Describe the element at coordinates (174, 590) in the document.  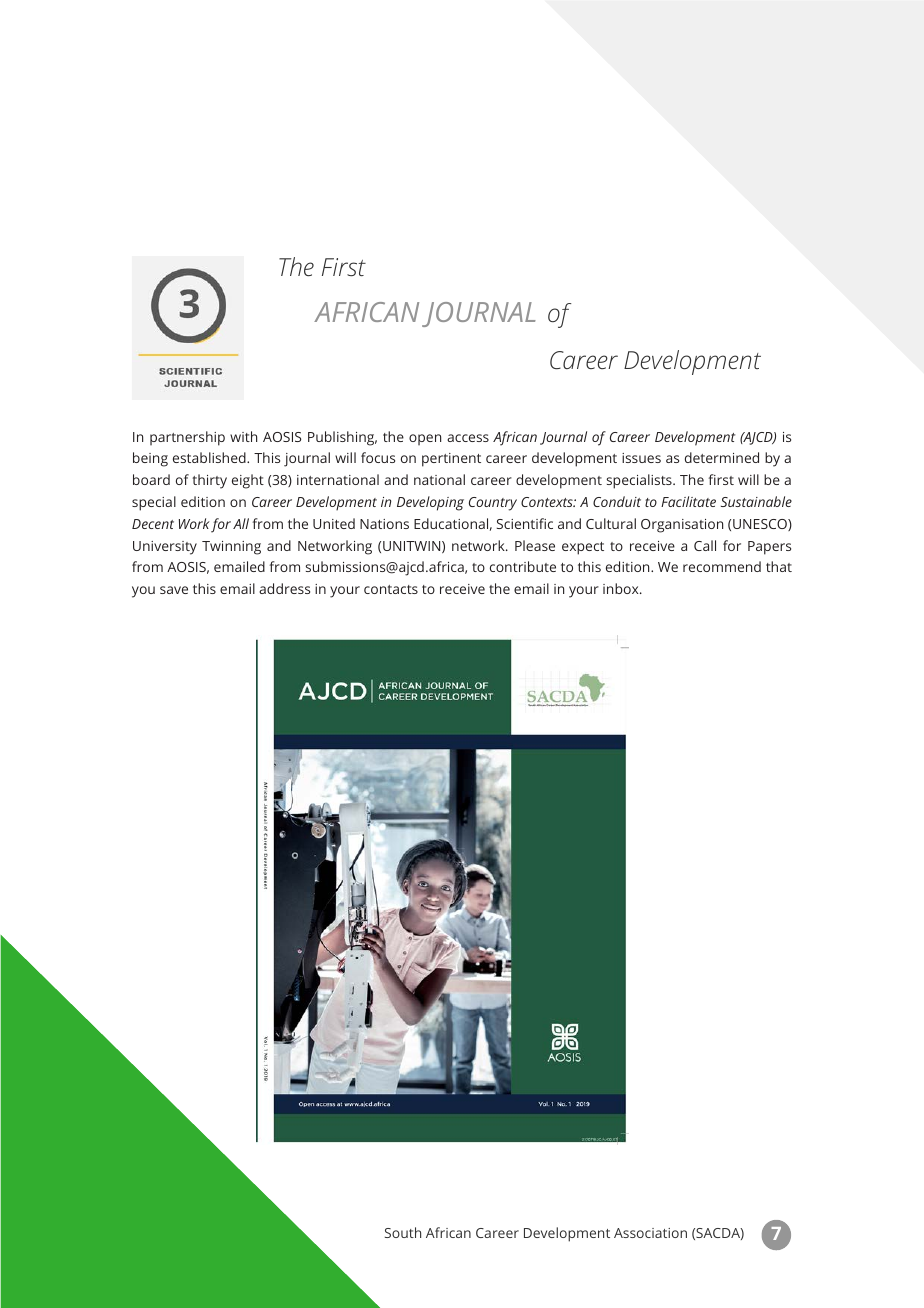
I see `save` at that location.
